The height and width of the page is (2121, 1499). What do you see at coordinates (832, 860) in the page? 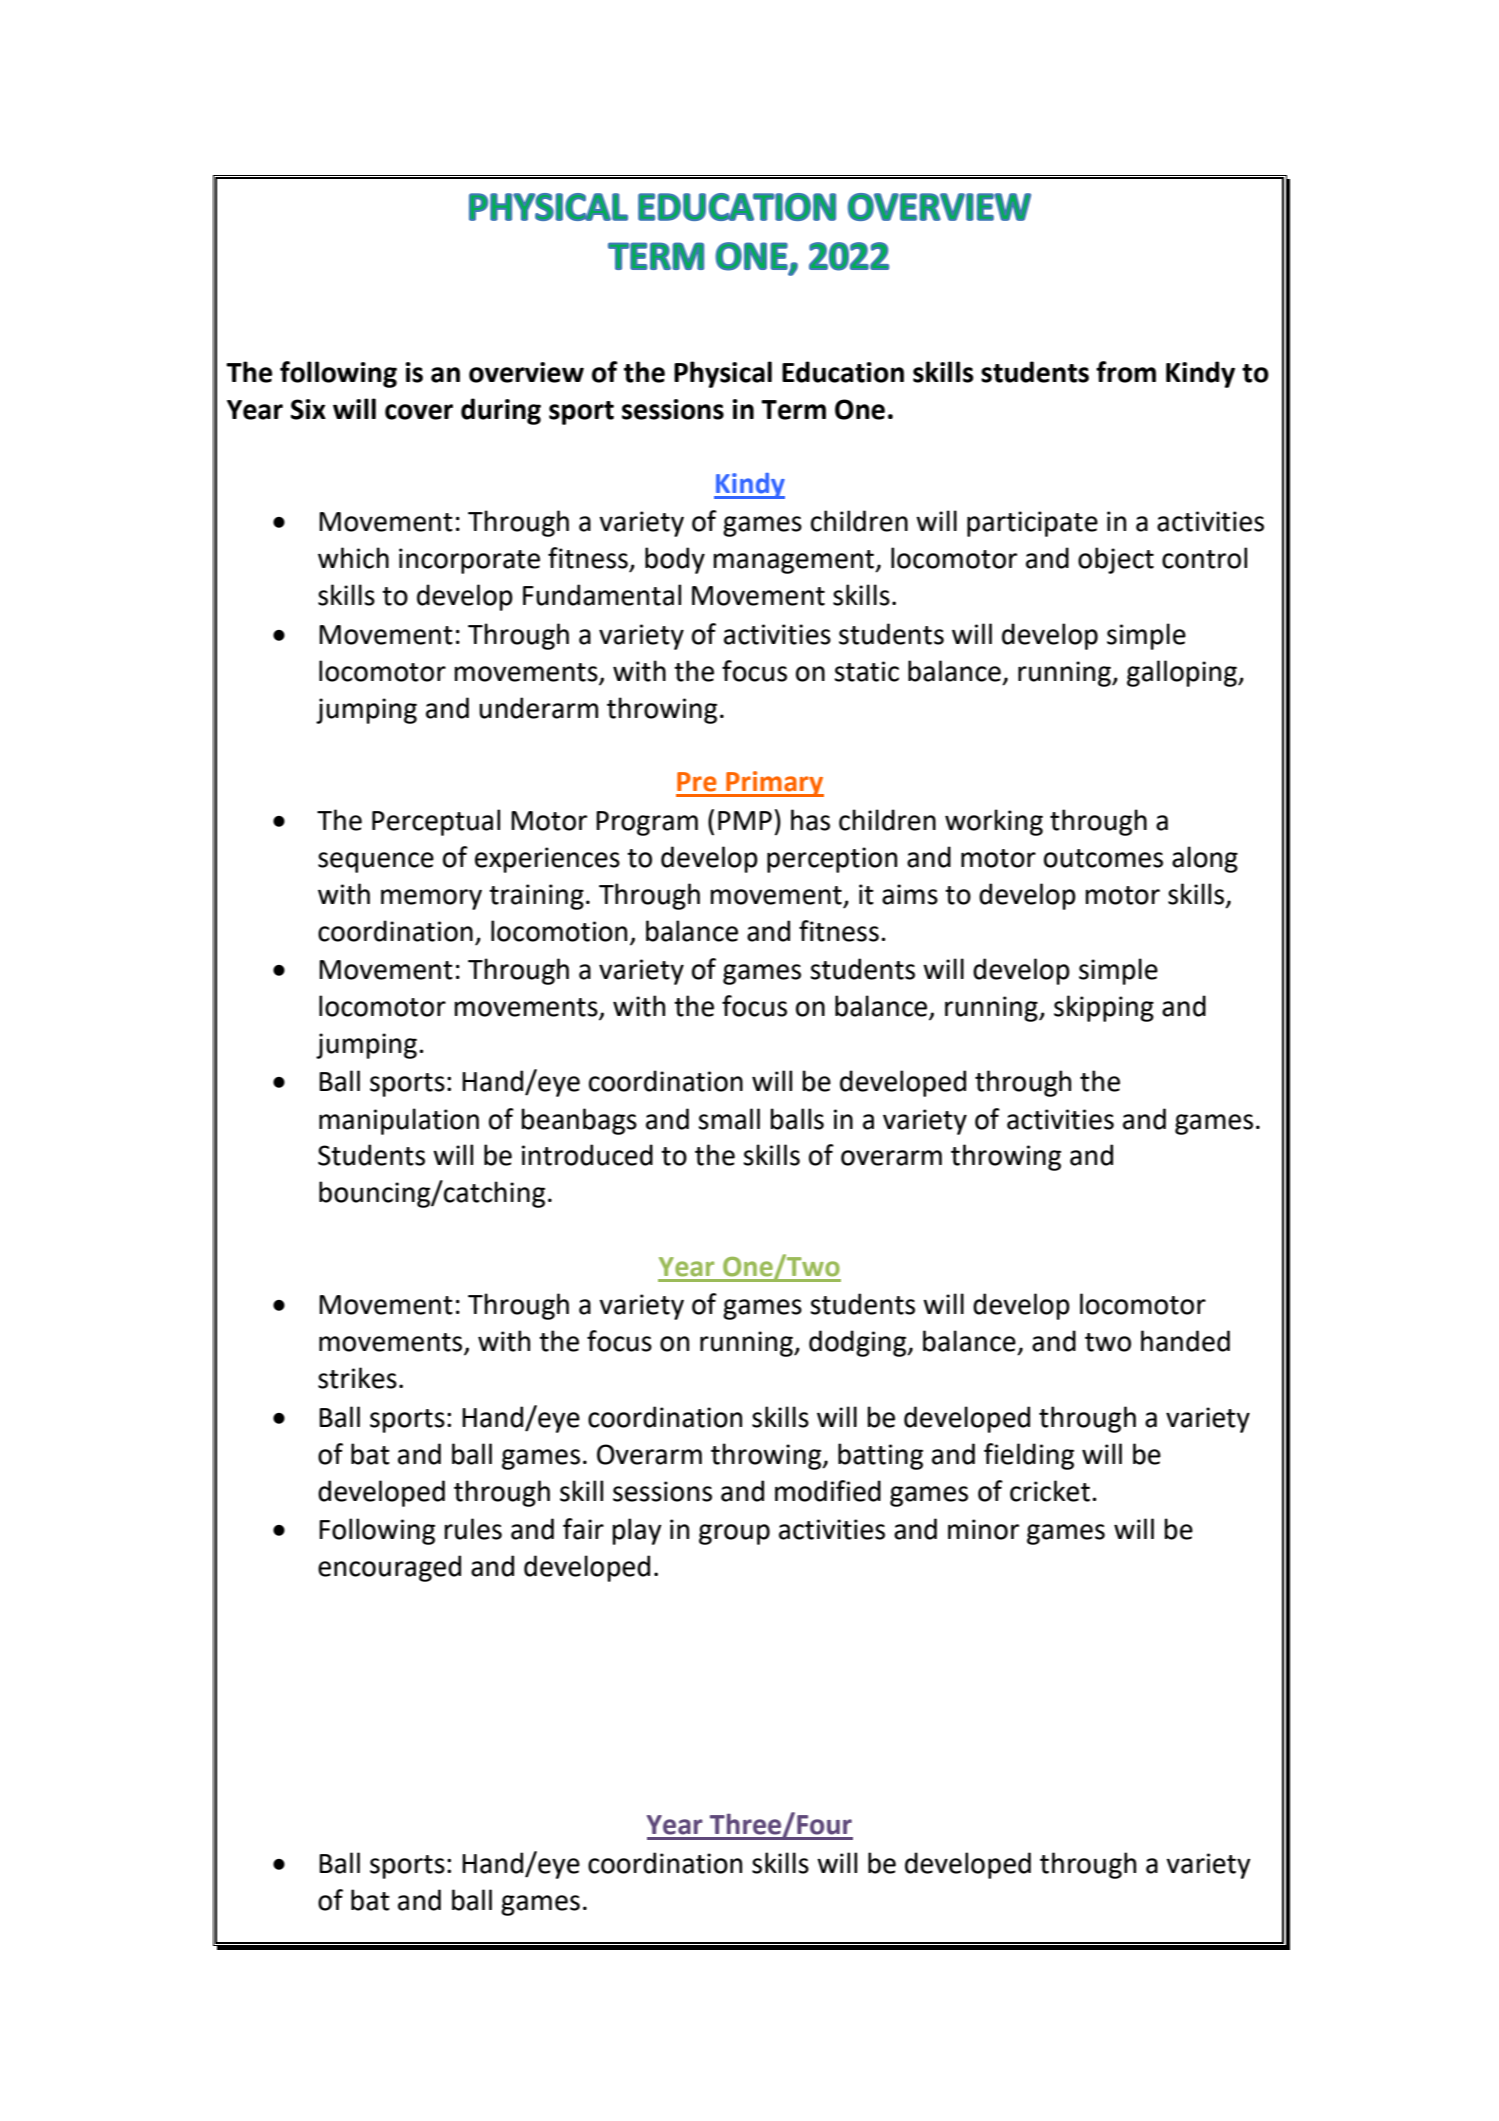
I see `perception` at bounding box center [832, 860].
